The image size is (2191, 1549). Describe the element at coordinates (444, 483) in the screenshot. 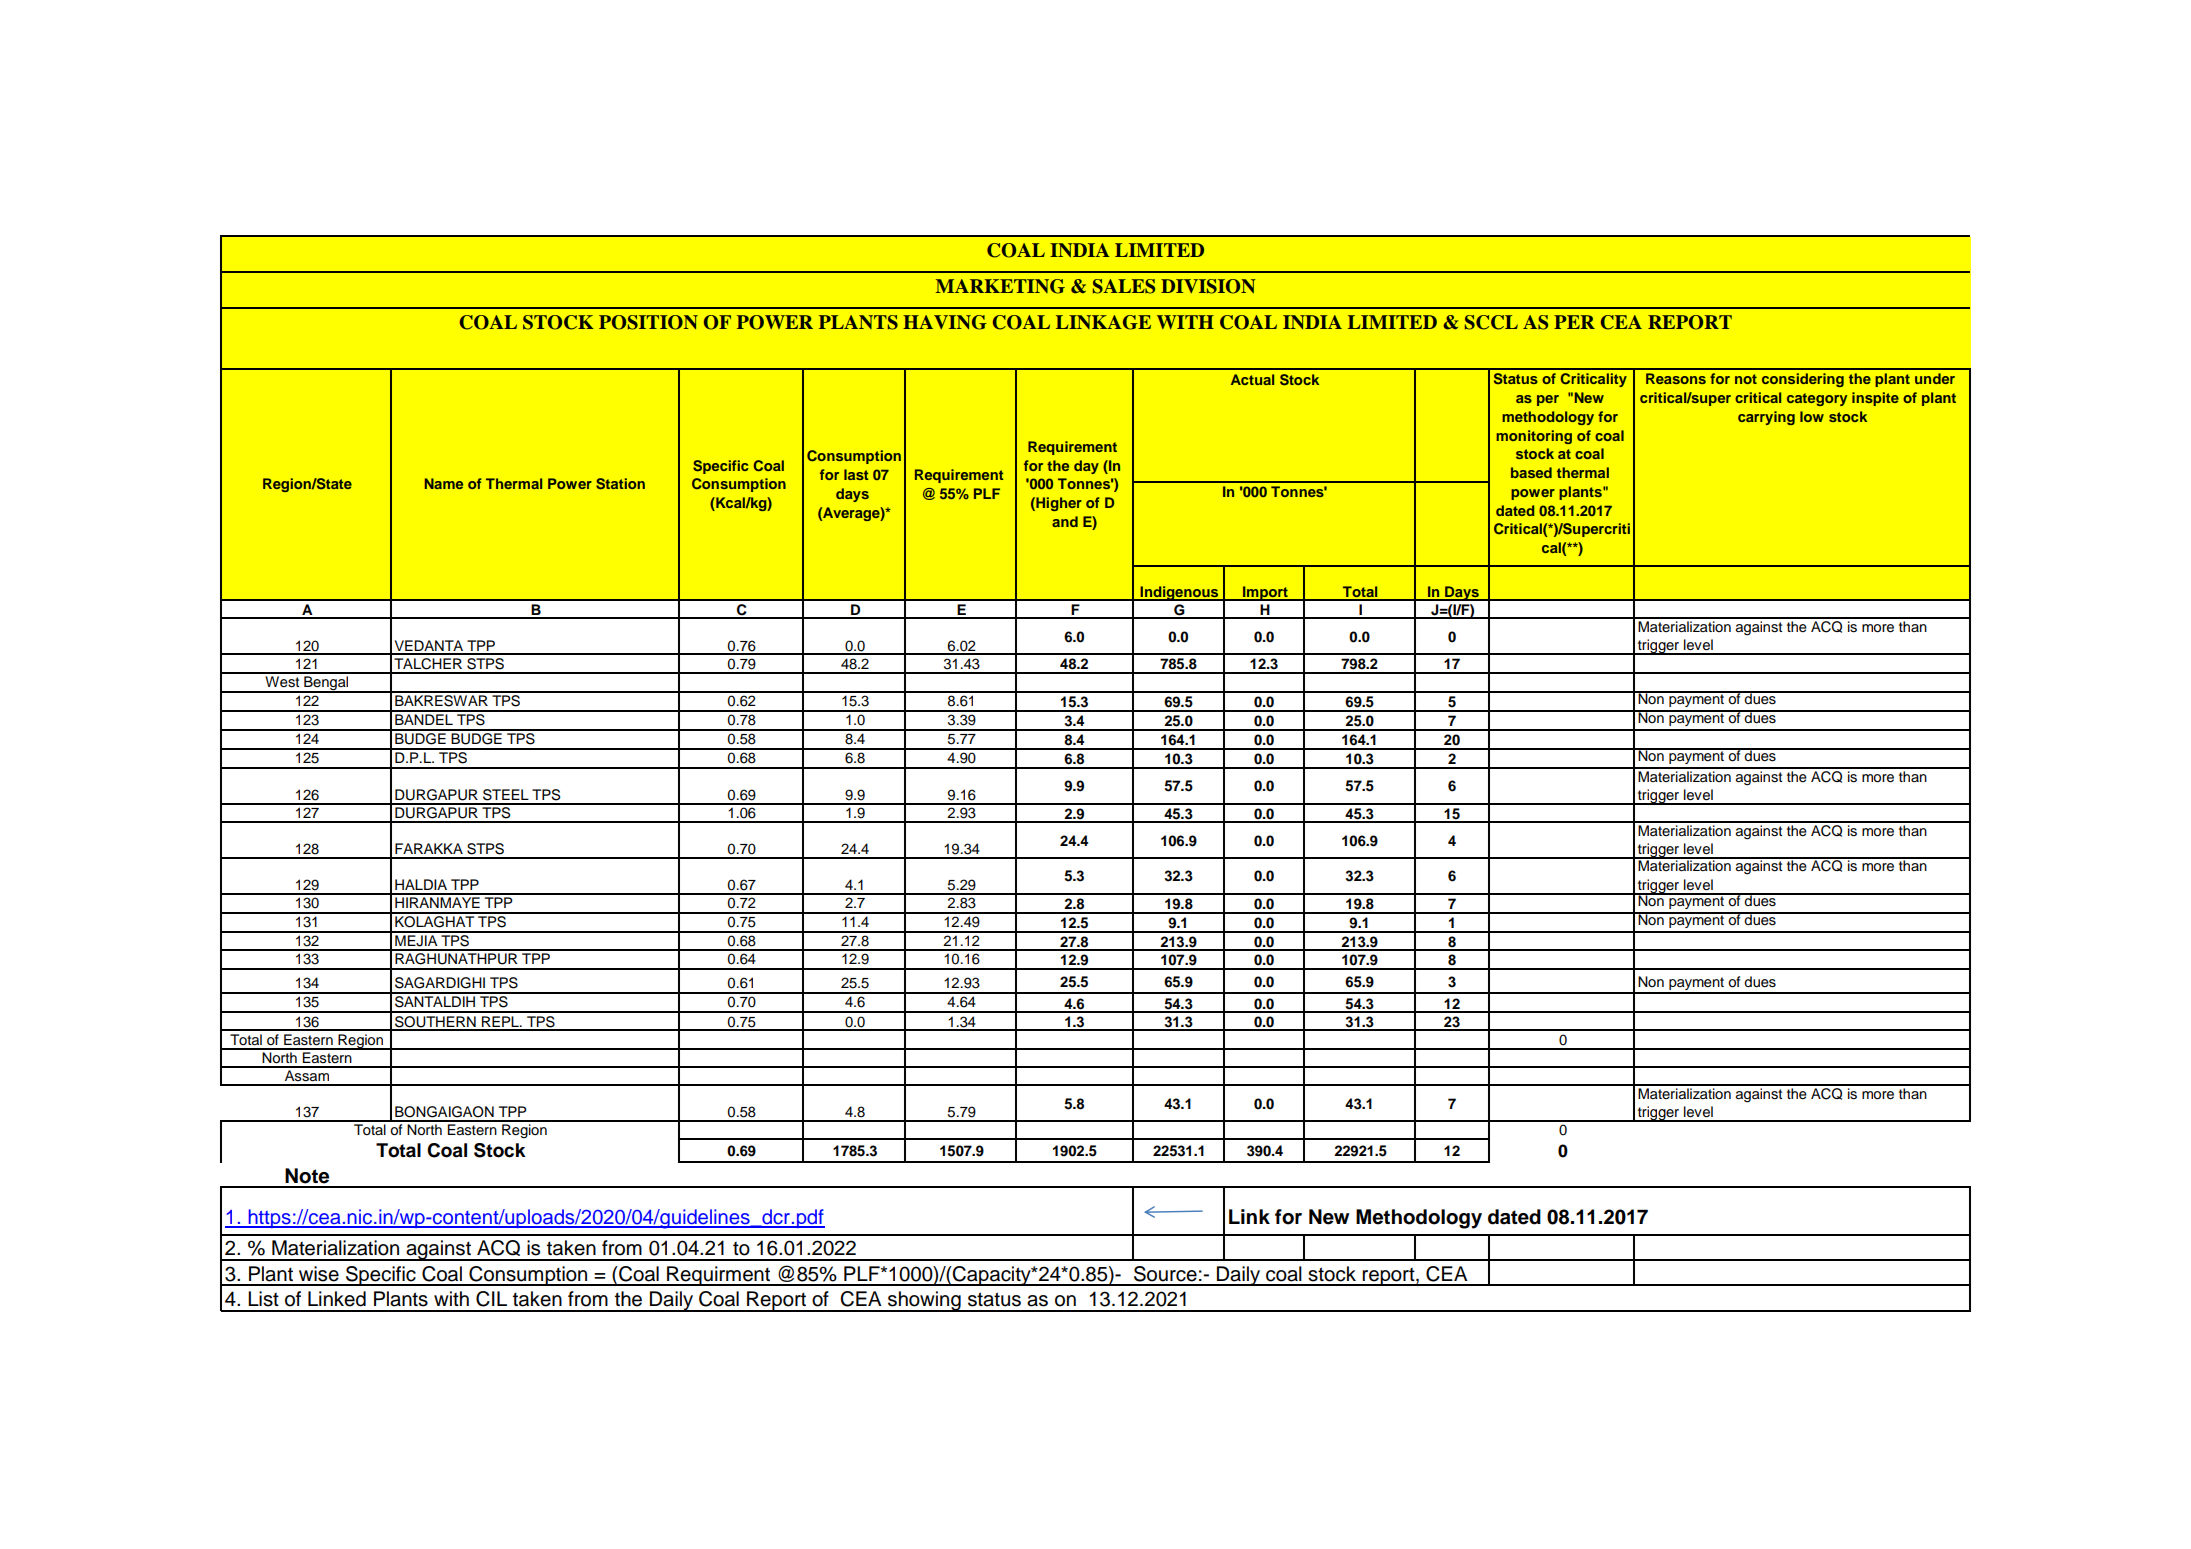

I see `Name` at that location.
